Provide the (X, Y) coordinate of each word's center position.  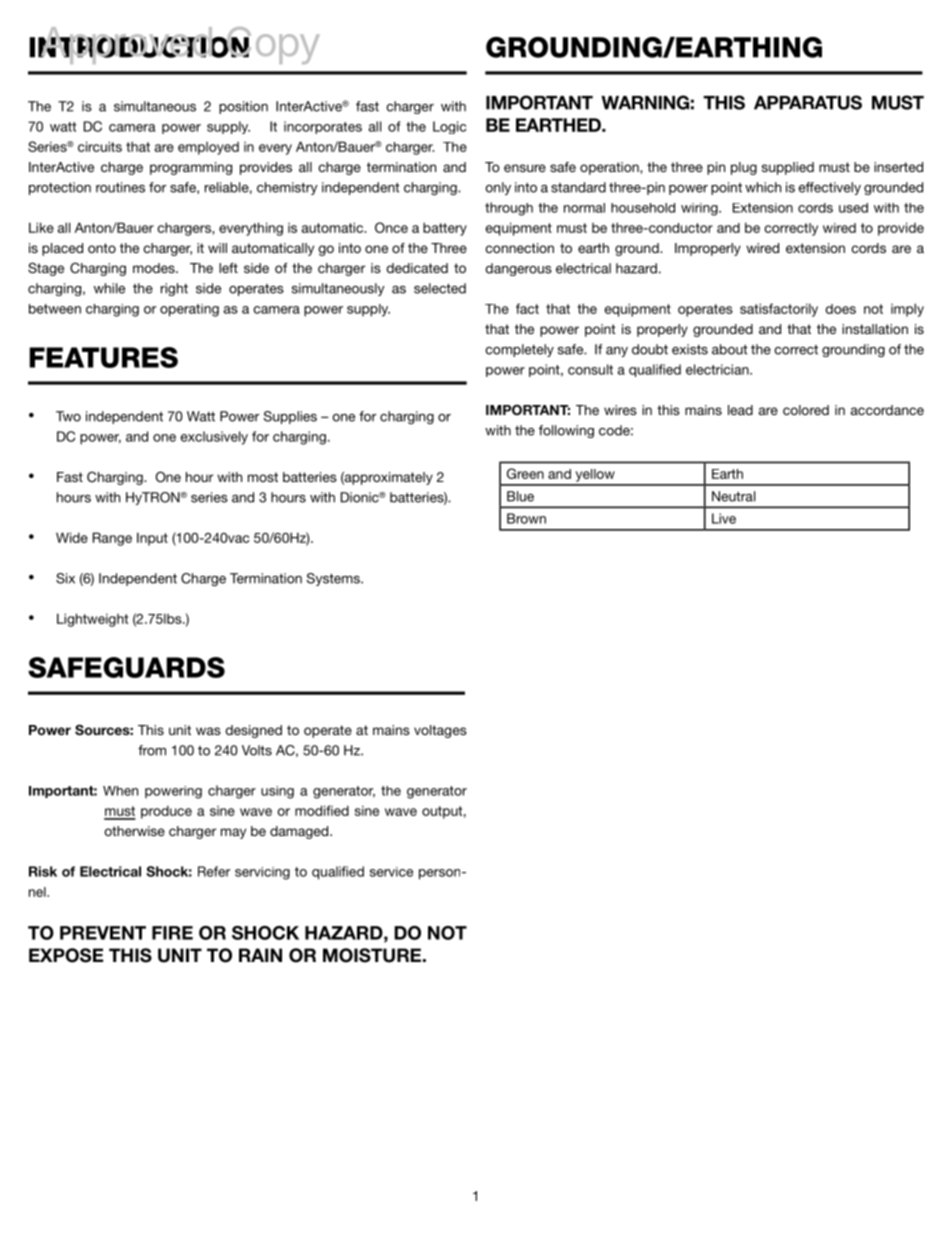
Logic (449, 127)
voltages (440, 731)
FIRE (172, 933)
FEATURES (103, 357)
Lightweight (92, 620)
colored (806, 410)
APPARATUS (808, 102)
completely (519, 350)
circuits (100, 146)
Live (724, 518)
